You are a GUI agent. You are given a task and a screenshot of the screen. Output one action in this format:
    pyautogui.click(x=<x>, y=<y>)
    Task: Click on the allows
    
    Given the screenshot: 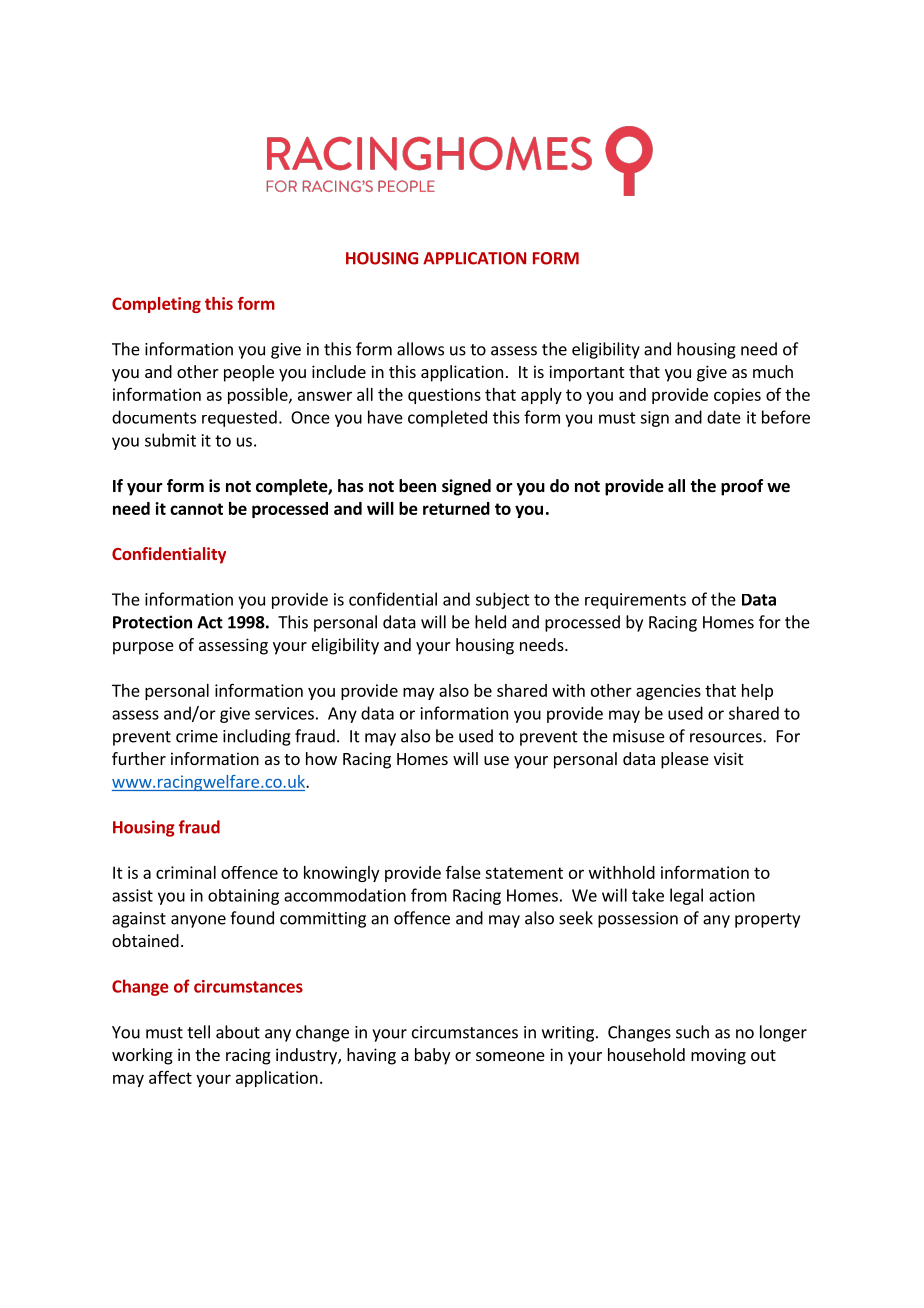 What is the action you would take?
    pyautogui.click(x=420, y=349)
